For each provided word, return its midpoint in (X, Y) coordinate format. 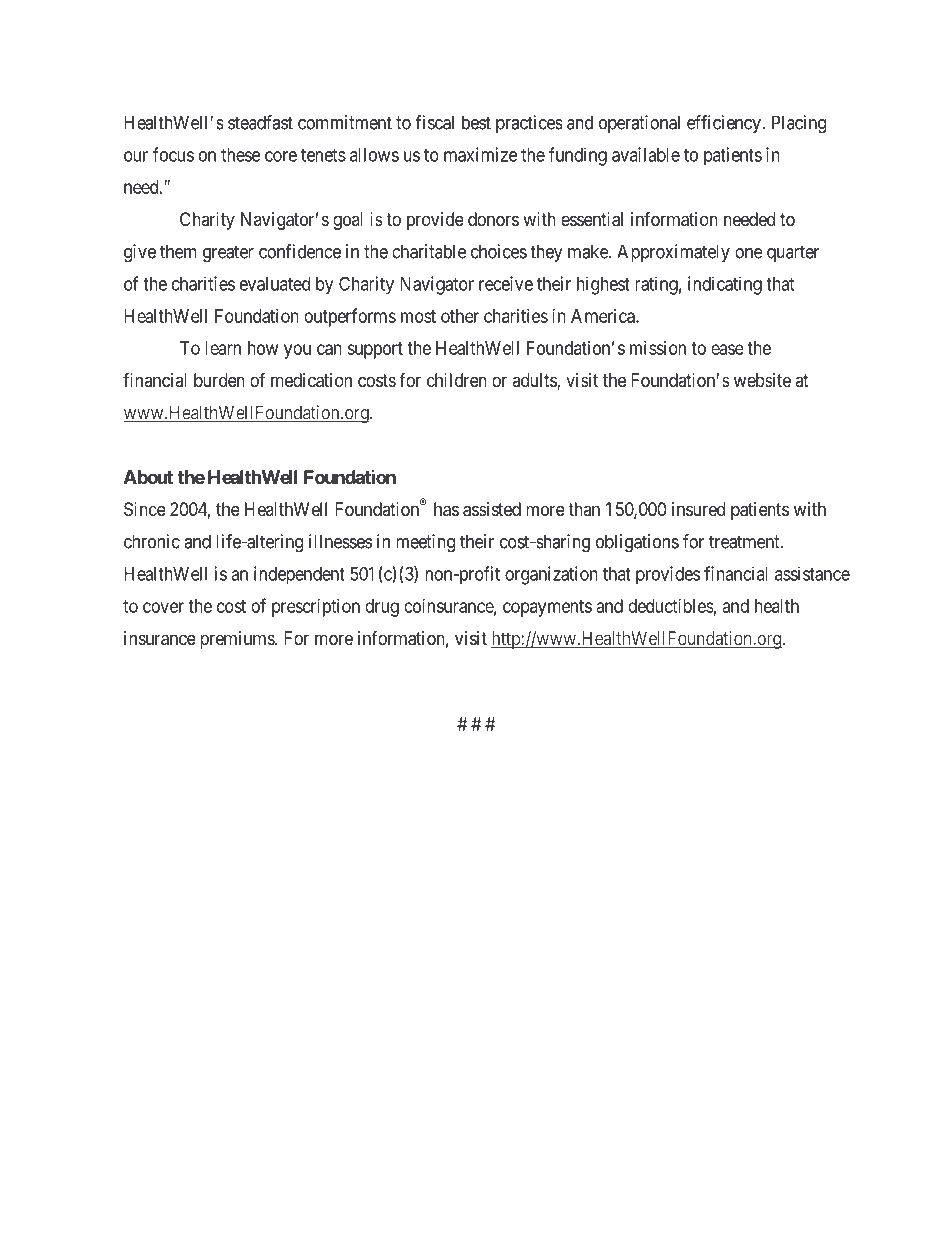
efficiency (725, 124)
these (240, 155)
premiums (238, 640)
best (476, 122)
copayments (547, 608)
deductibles (671, 606)
